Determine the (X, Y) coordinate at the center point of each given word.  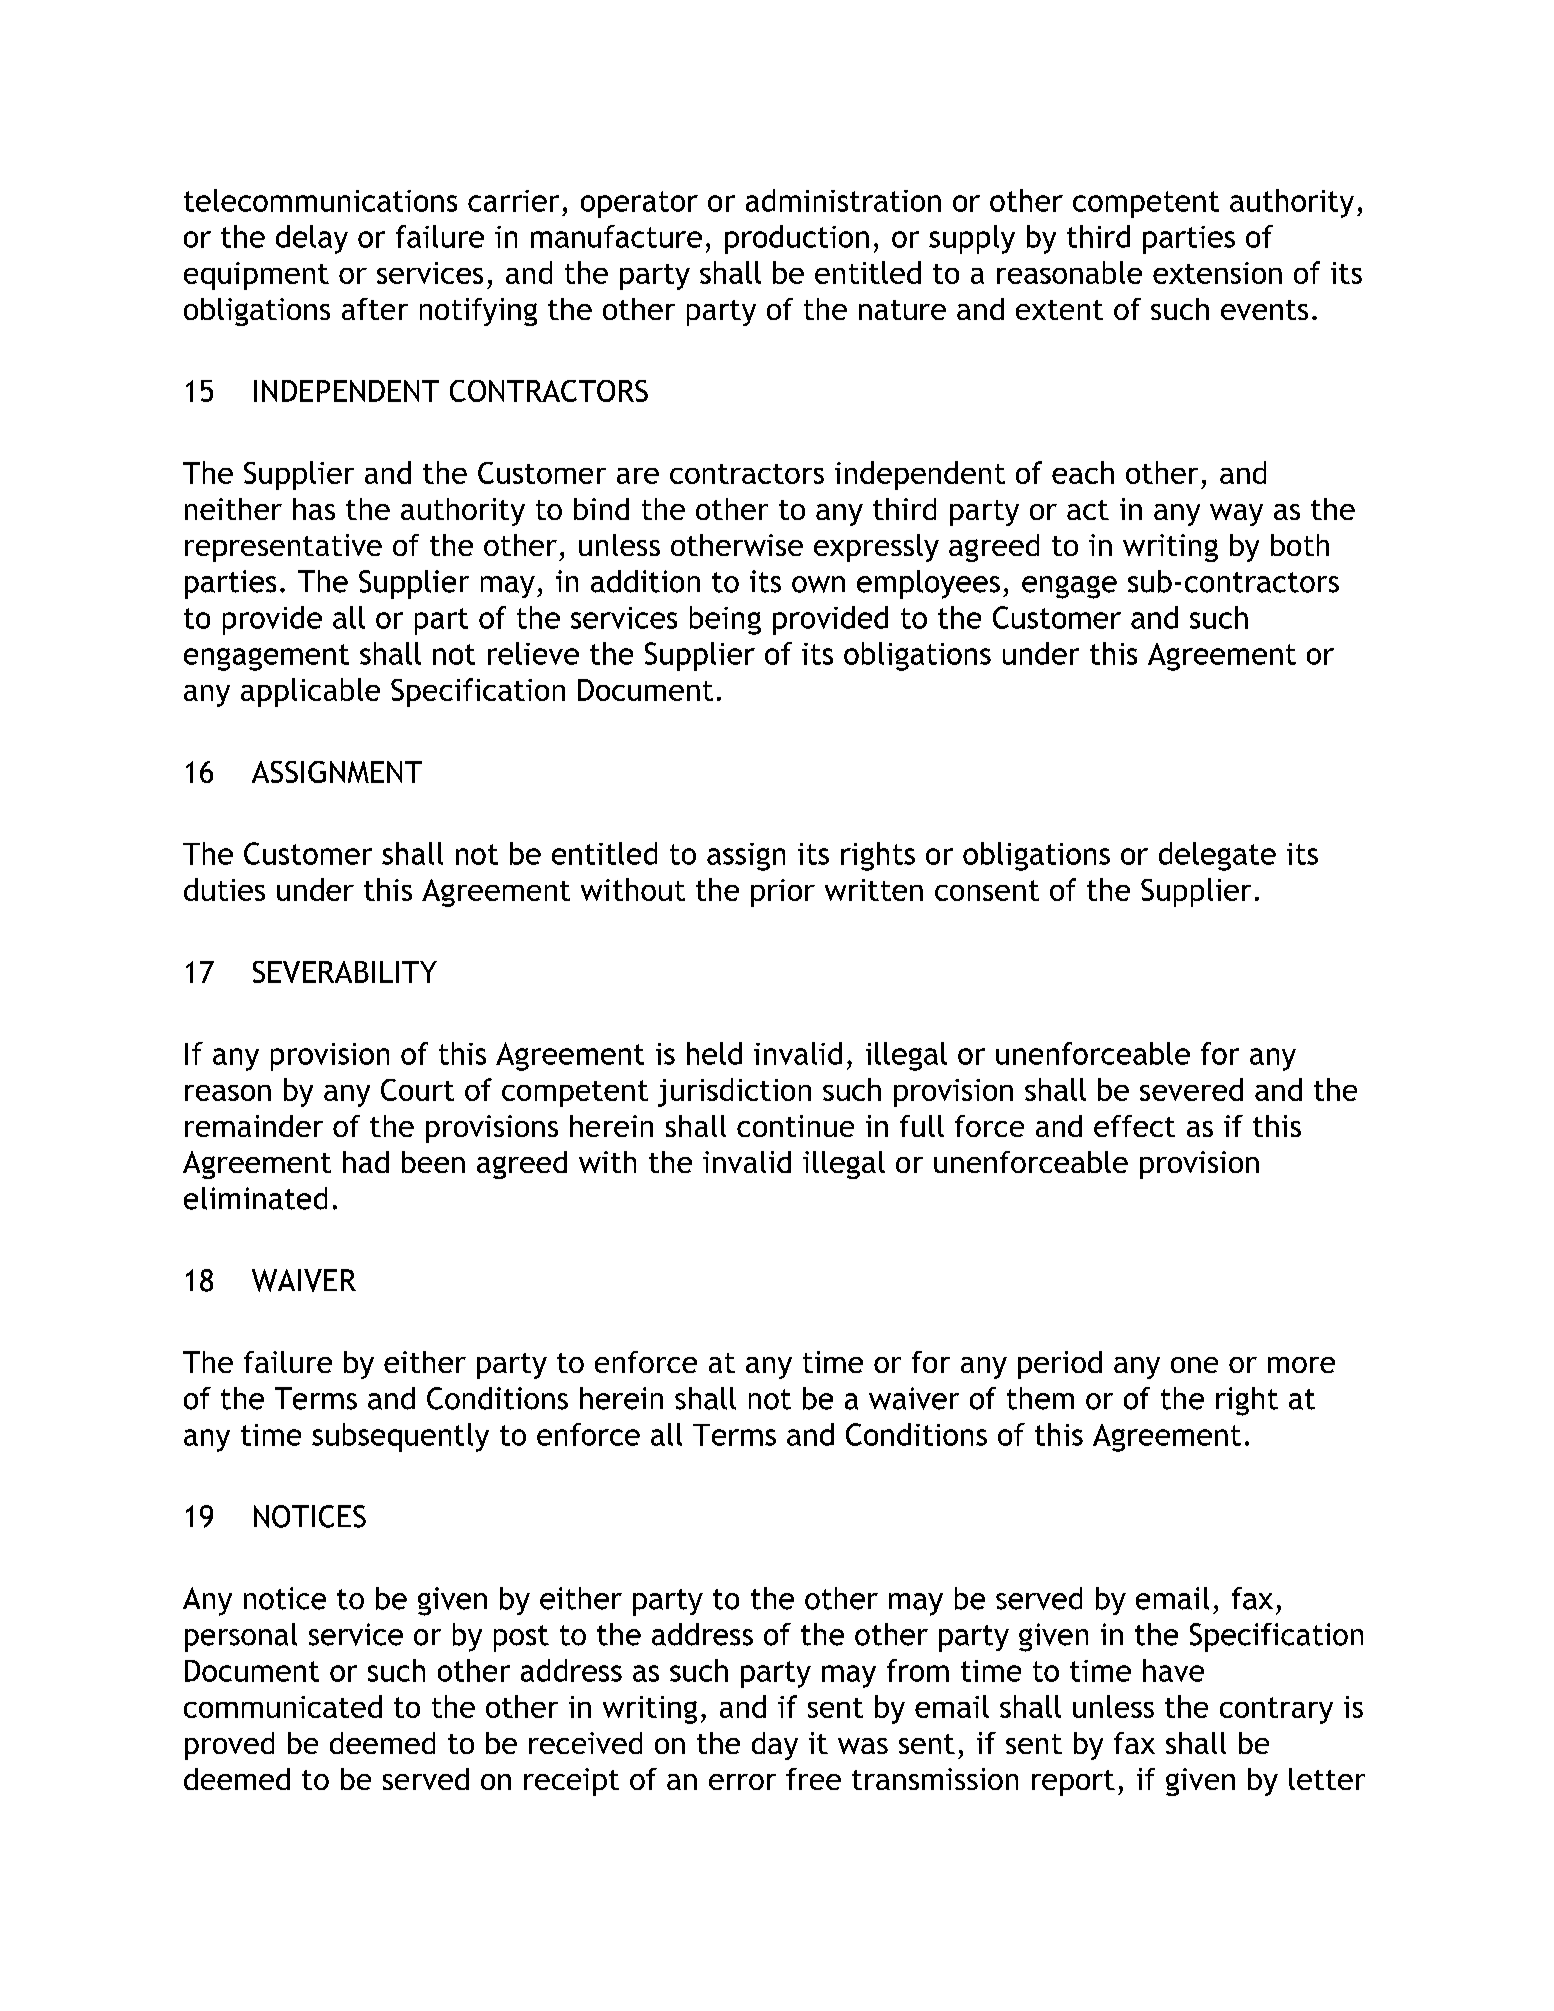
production (797, 239)
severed (1191, 1089)
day (775, 1746)
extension (1217, 273)
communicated (283, 1706)
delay (312, 239)
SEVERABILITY (345, 972)
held (714, 1053)
